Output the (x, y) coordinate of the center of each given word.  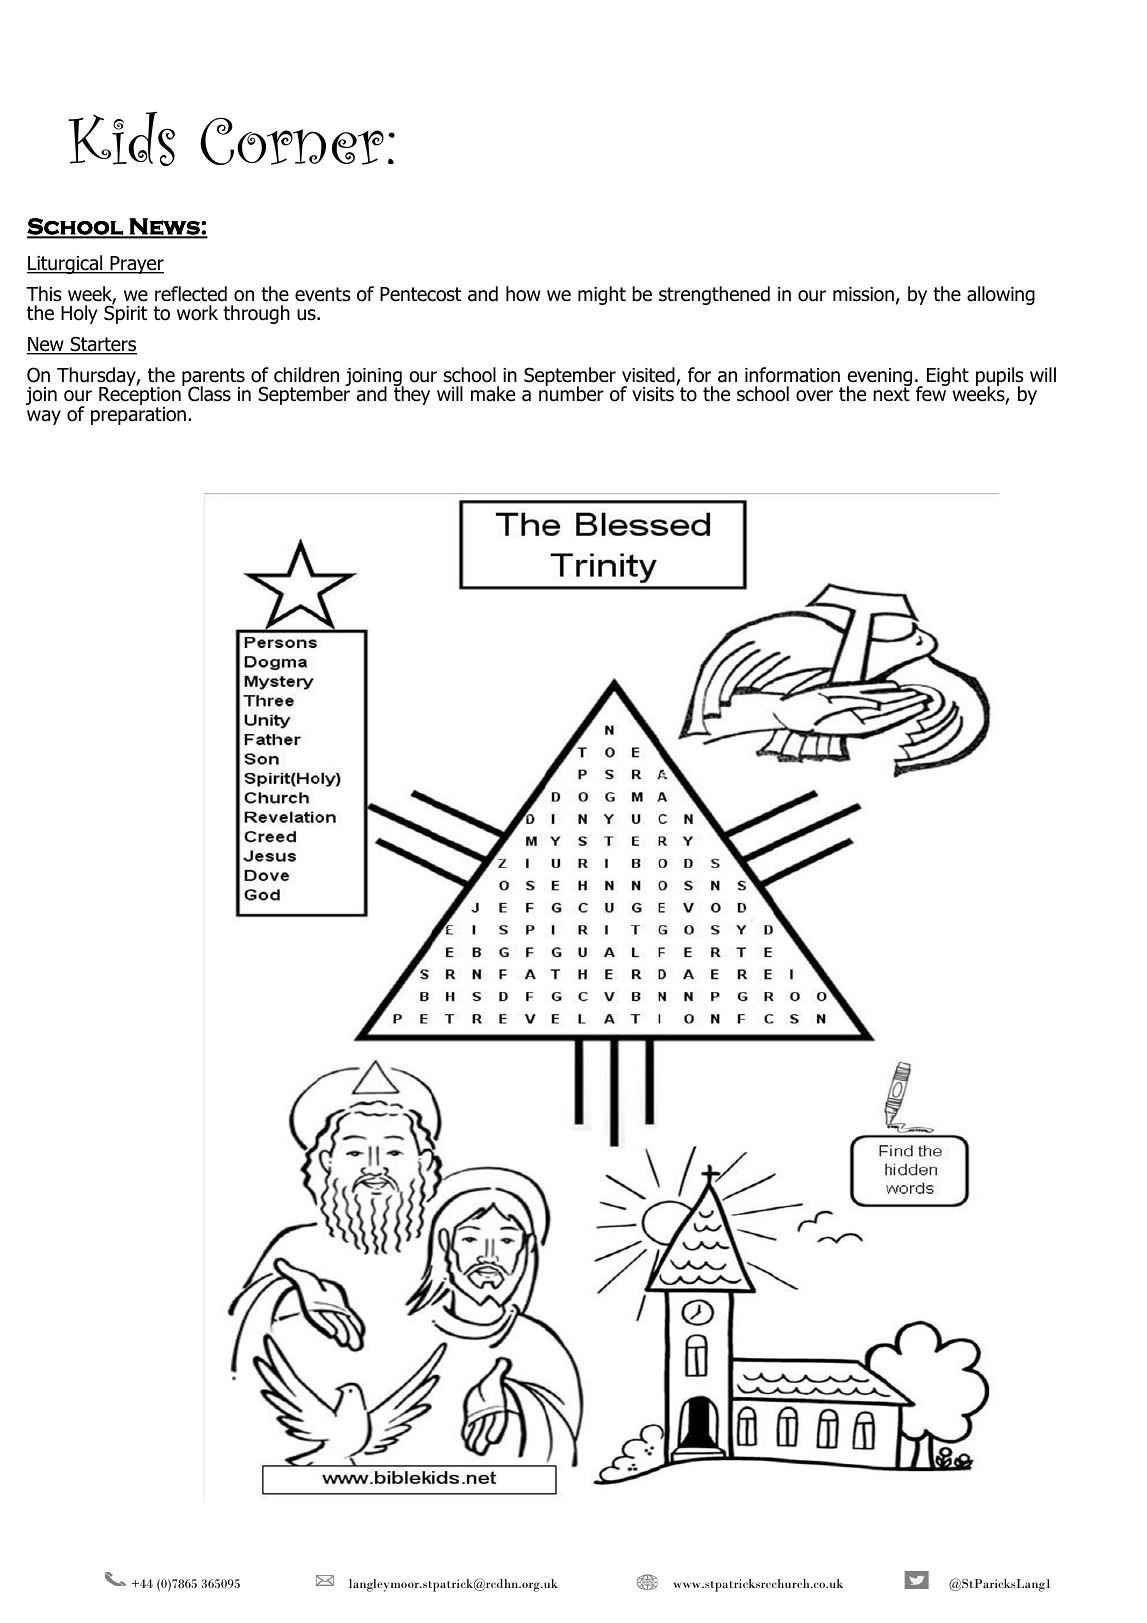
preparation (138, 414)
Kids (121, 139)
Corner (292, 141)
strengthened (714, 295)
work (197, 313)
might (602, 295)
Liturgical (66, 264)
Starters (102, 345)
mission (863, 294)
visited (649, 376)
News (165, 227)
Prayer (136, 265)
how (523, 294)
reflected (191, 294)
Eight (948, 376)
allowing (1001, 295)
